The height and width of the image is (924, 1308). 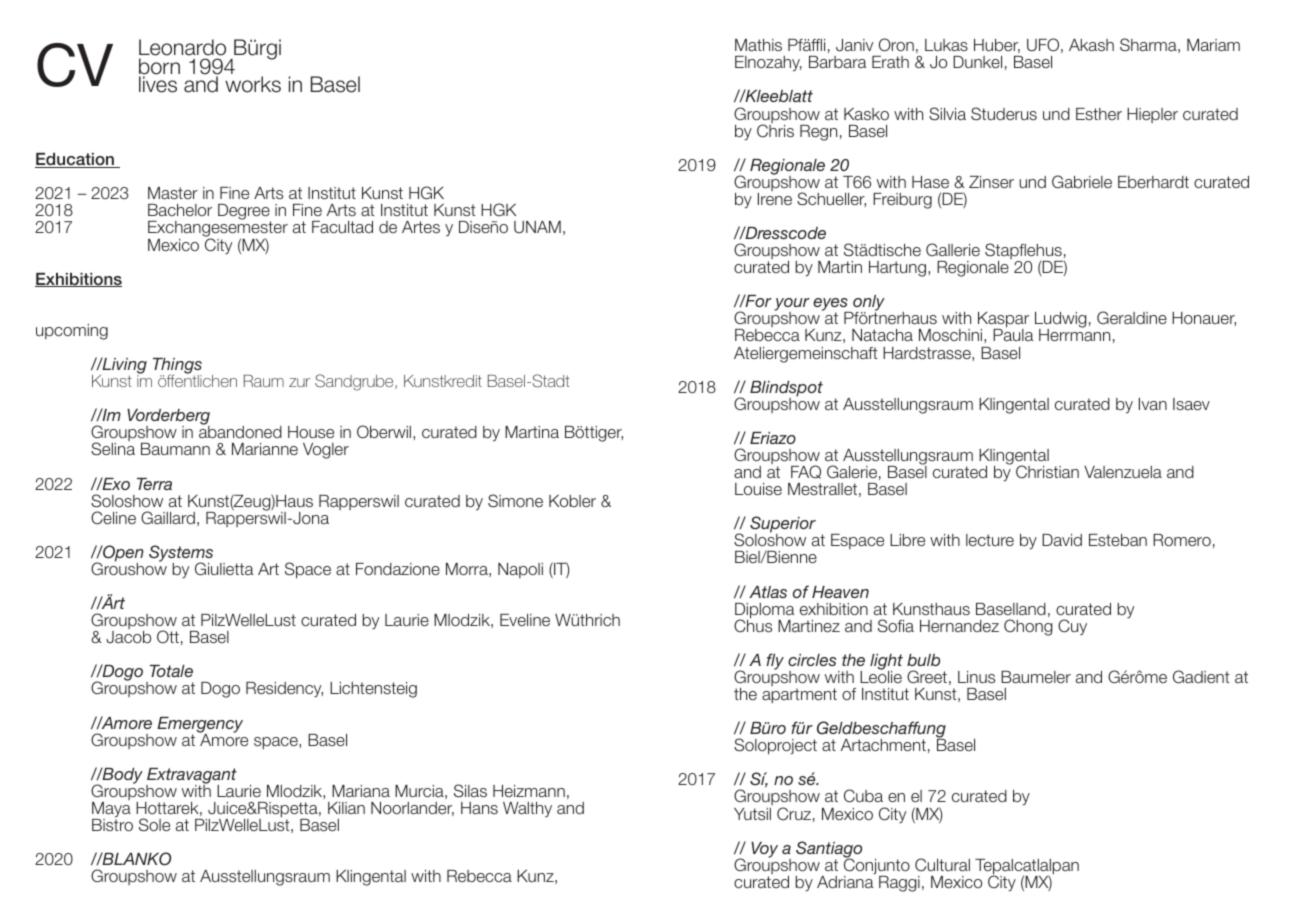 What do you see at coordinates (154, 824) in the image?
I see `Sole` at bounding box center [154, 824].
